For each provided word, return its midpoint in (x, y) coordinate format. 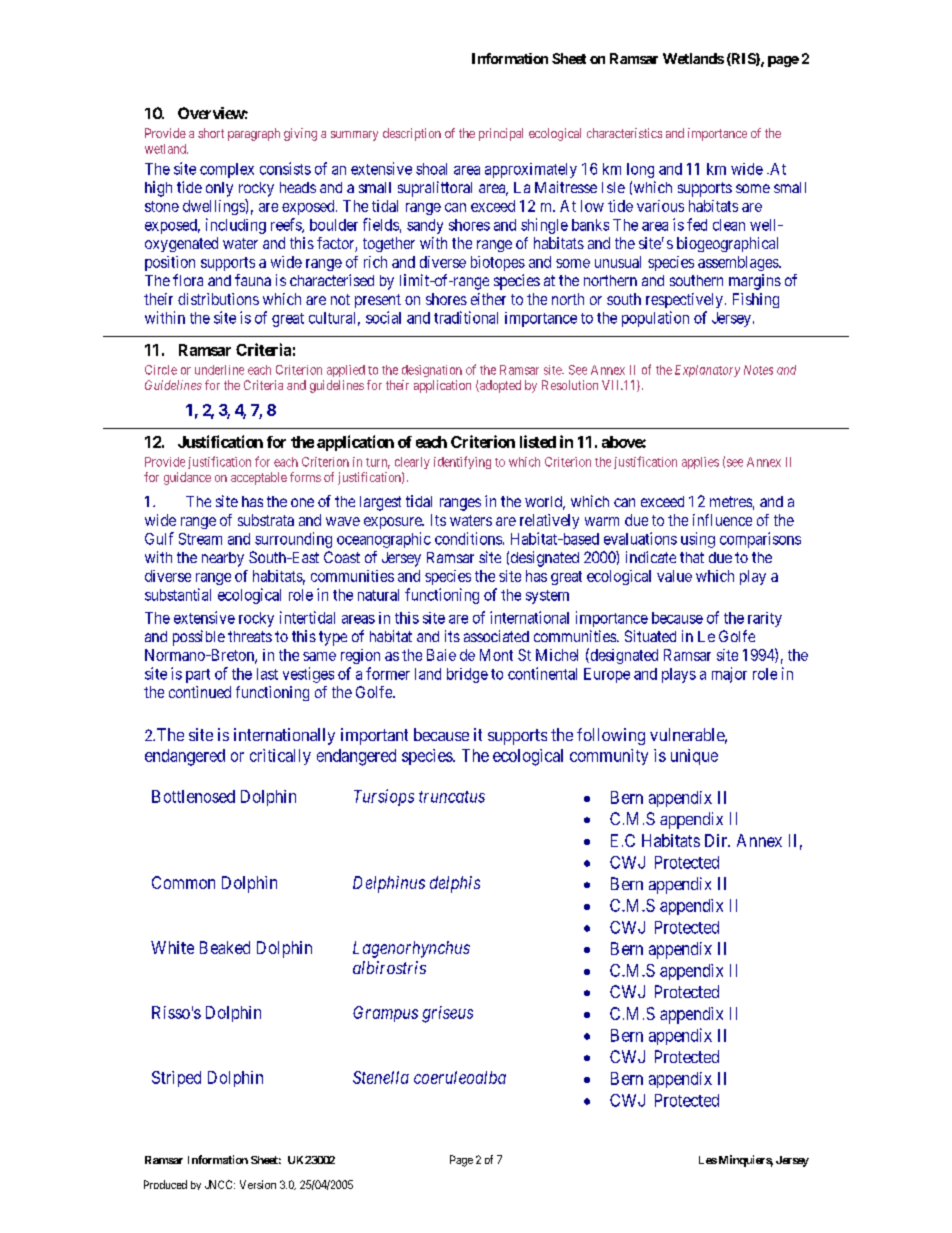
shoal (431, 169)
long (640, 170)
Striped (176, 1079)
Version (258, 1184)
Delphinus (389, 884)
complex (227, 170)
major (729, 675)
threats (250, 636)
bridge (467, 675)
